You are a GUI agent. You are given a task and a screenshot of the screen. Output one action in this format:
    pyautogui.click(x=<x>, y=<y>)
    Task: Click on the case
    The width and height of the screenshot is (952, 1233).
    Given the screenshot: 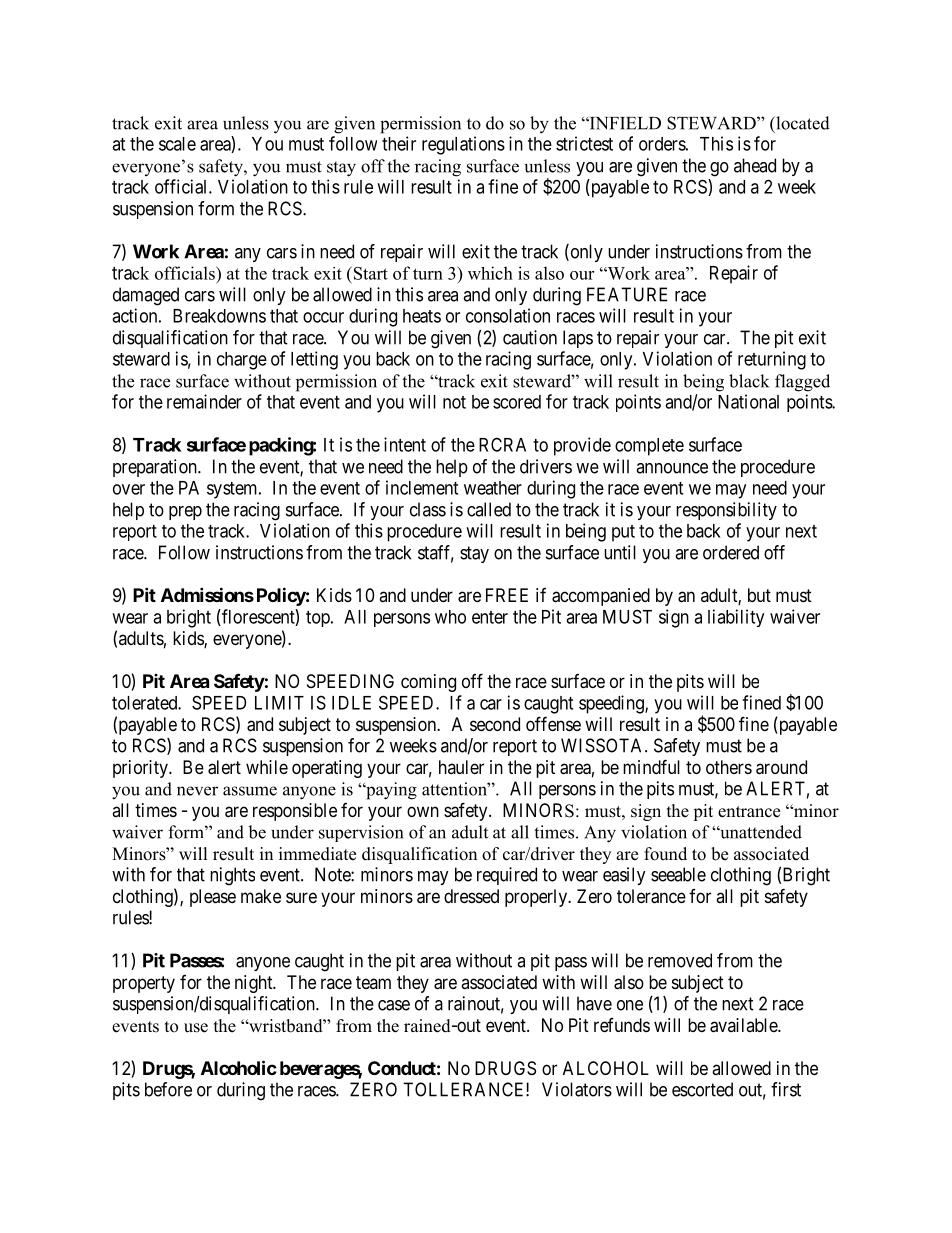 What is the action you would take?
    pyautogui.click(x=394, y=1005)
